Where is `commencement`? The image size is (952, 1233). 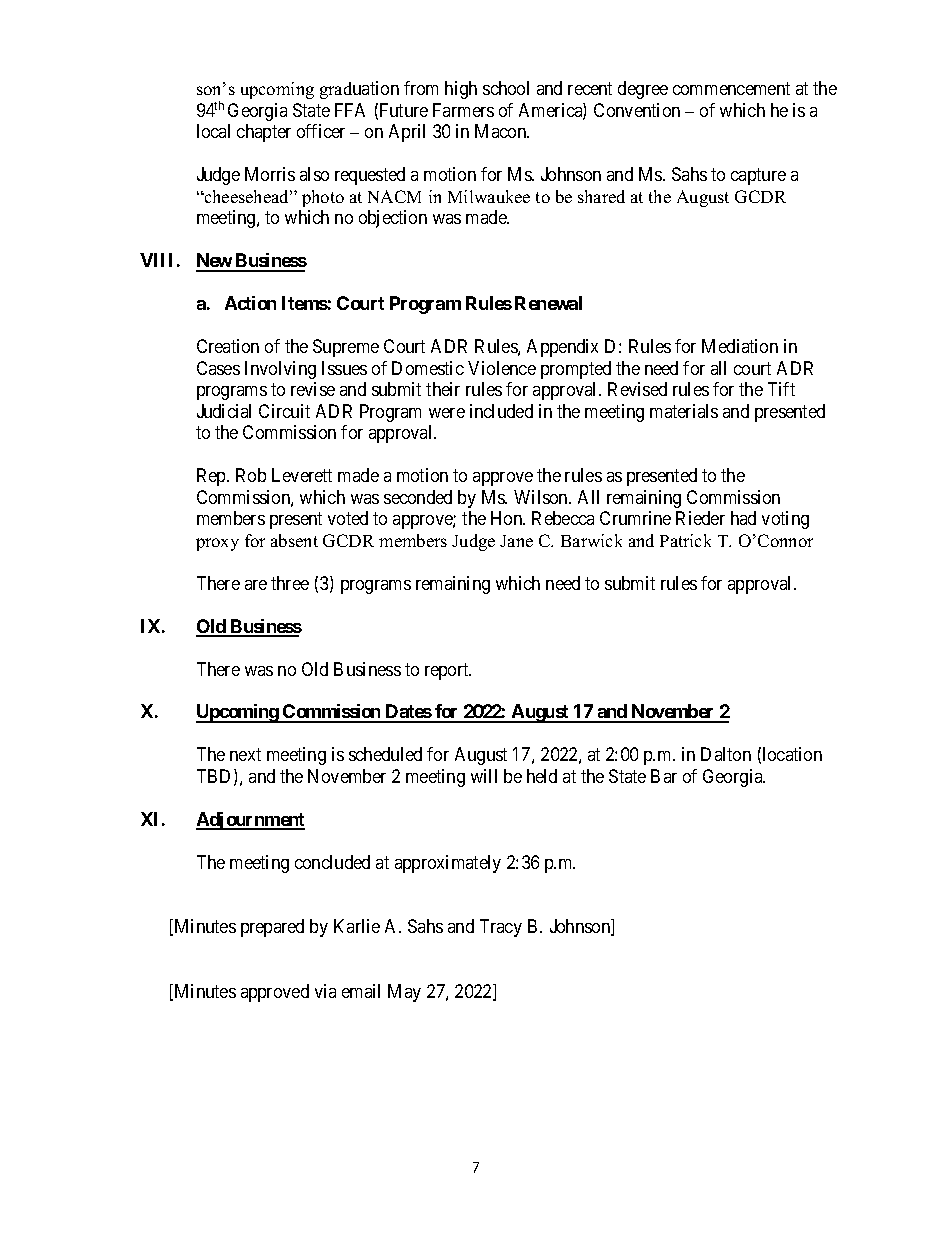 commencement is located at coordinates (731, 89).
